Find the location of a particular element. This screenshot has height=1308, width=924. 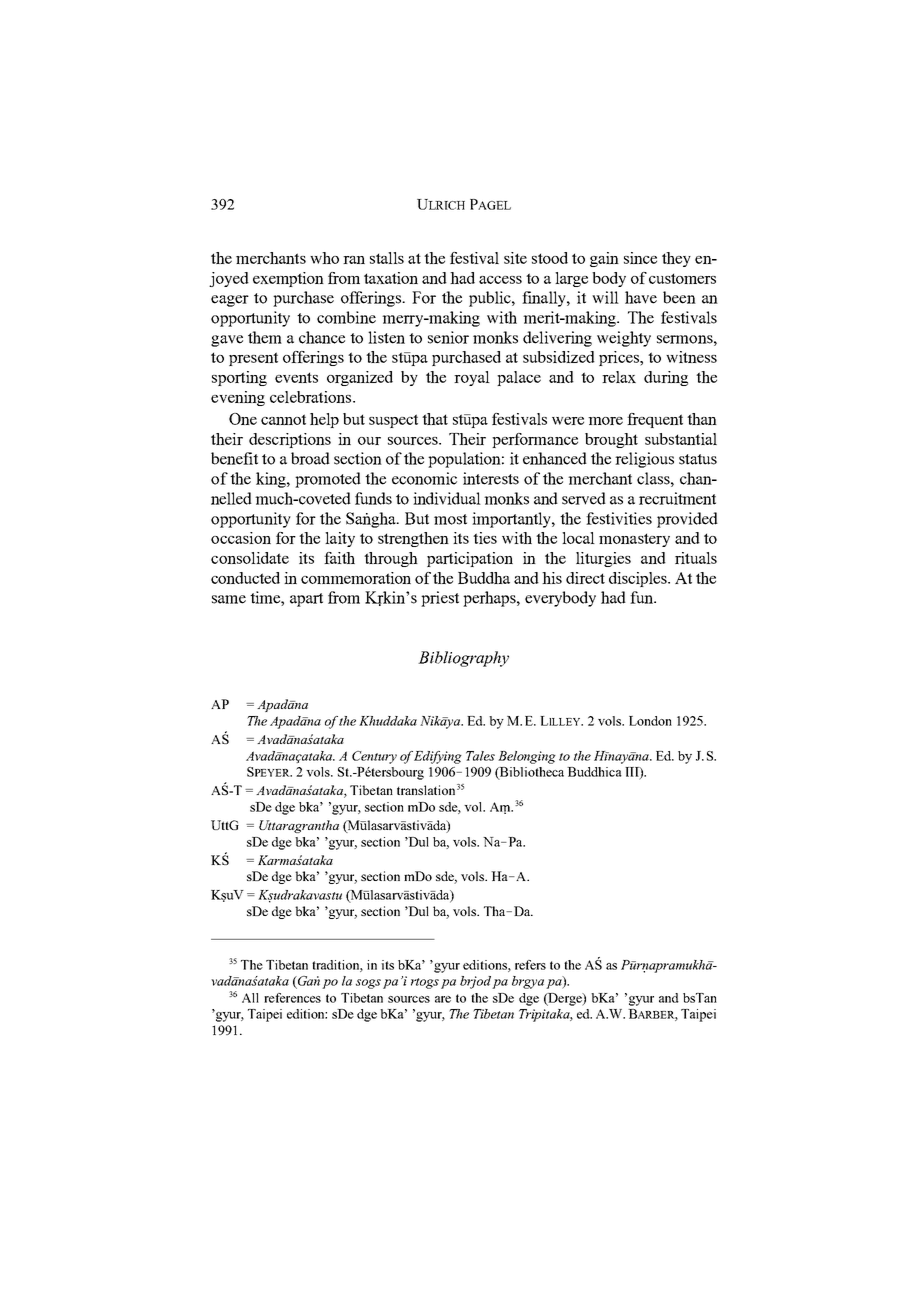

religious is located at coordinates (644, 460).
